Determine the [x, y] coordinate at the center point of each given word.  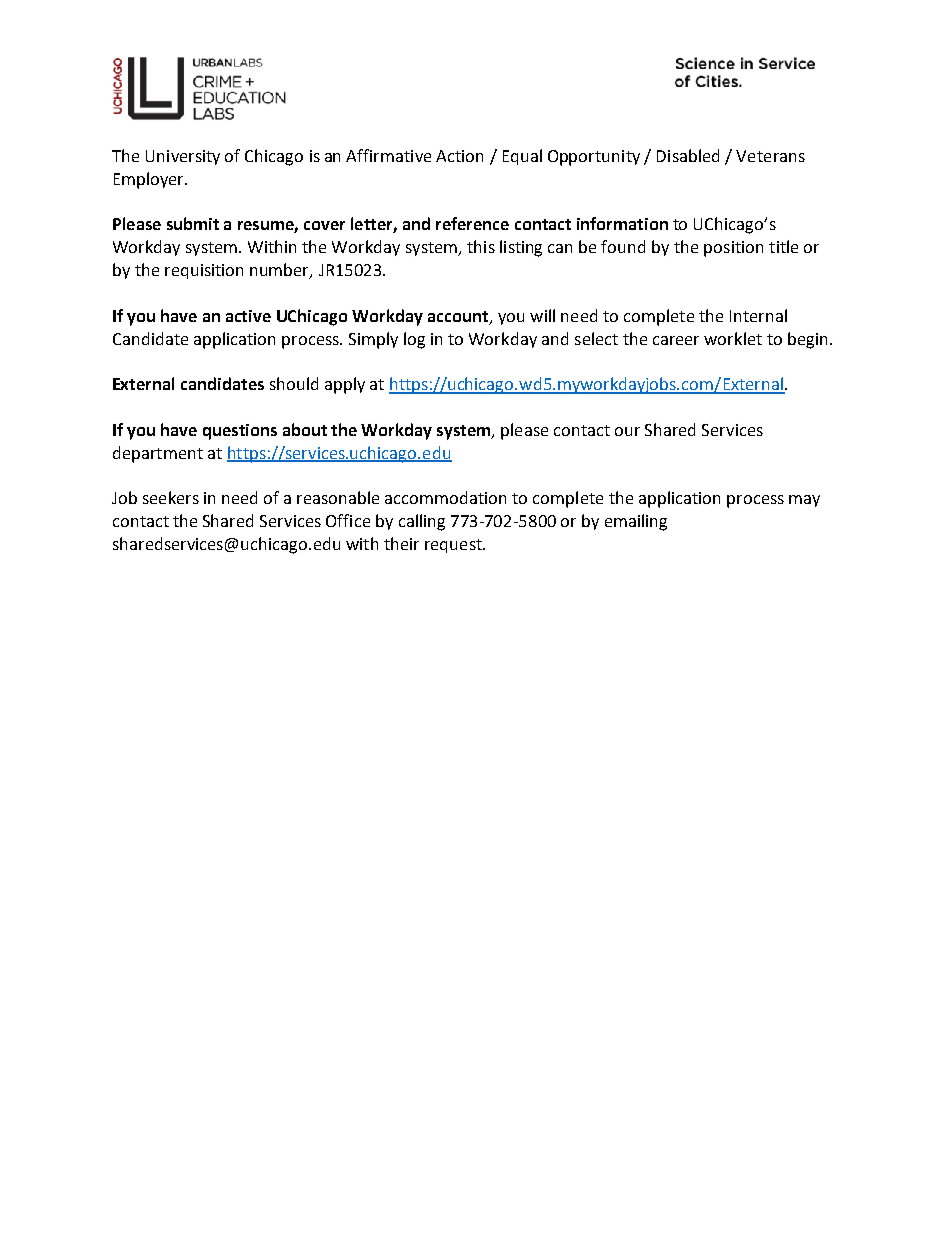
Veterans [770, 156]
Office [348, 520]
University [183, 157]
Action [459, 156]
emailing [636, 522]
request [454, 546]
